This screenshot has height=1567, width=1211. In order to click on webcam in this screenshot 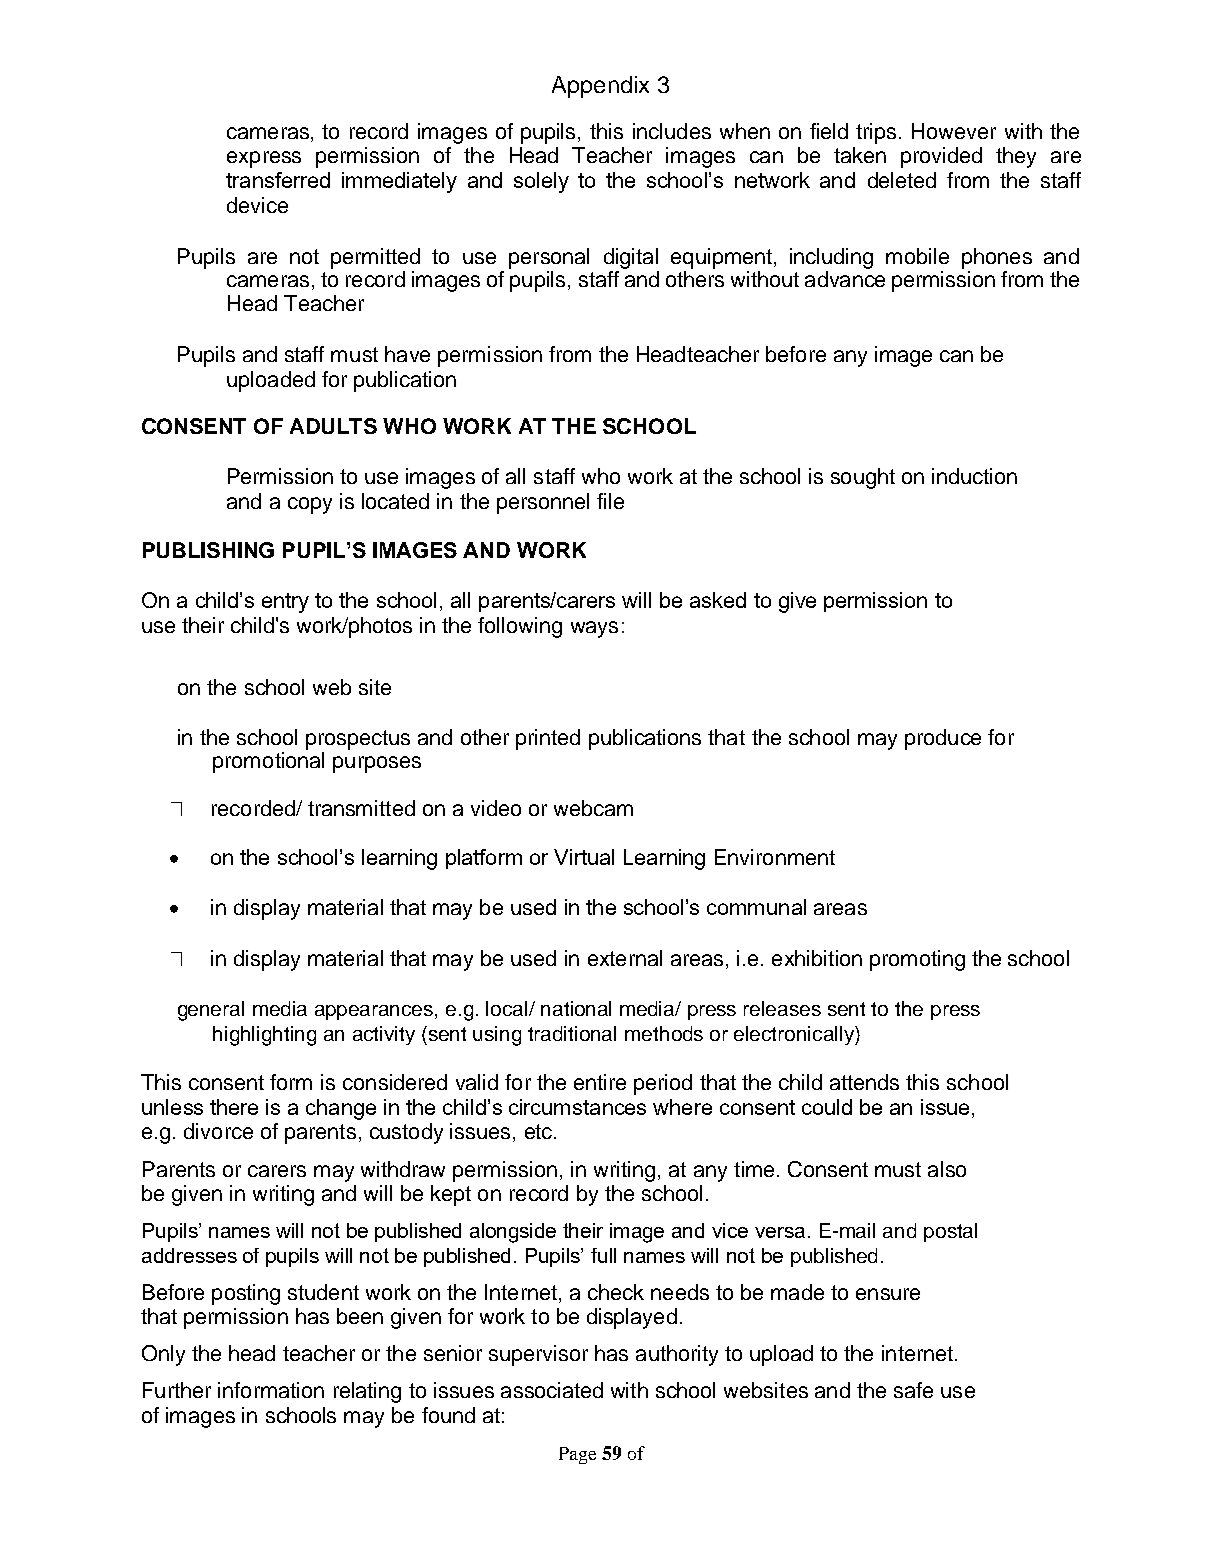, I will do `click(593, 808)`.
